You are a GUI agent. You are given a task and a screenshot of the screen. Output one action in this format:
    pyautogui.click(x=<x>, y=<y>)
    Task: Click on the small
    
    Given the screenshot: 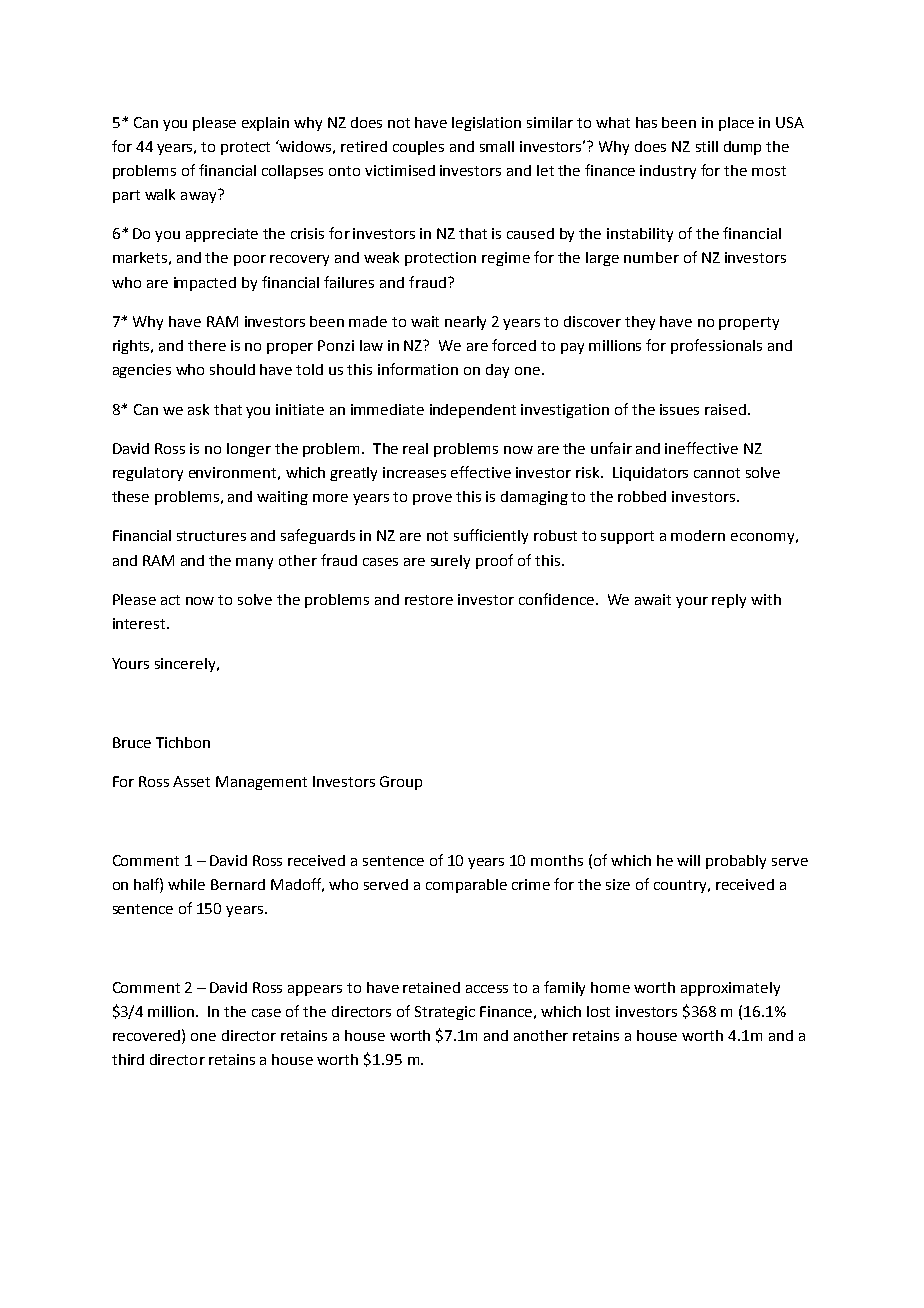 What is the action you would take?
    pyautogui.click(x=497, y=146)
